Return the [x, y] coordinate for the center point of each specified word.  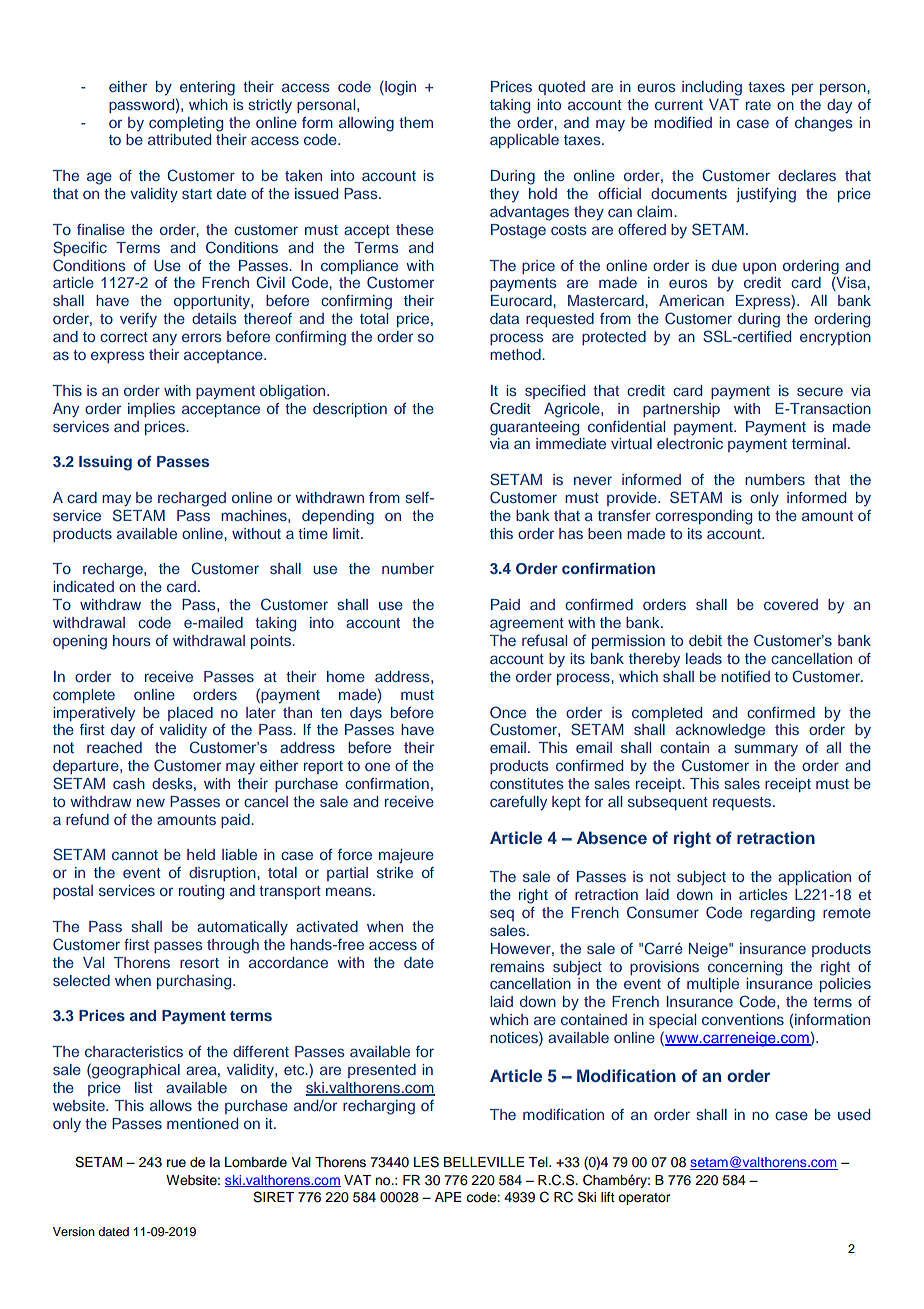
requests [743, 803]
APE [448, 1197]
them [416, 122]
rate [758, 105]
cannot [135, 855]
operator [644, 1199]
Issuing [105, 463]
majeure [406, 856]
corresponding [703, 517]
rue [176, 1163]
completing [186, 124]
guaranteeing [534, 428]
